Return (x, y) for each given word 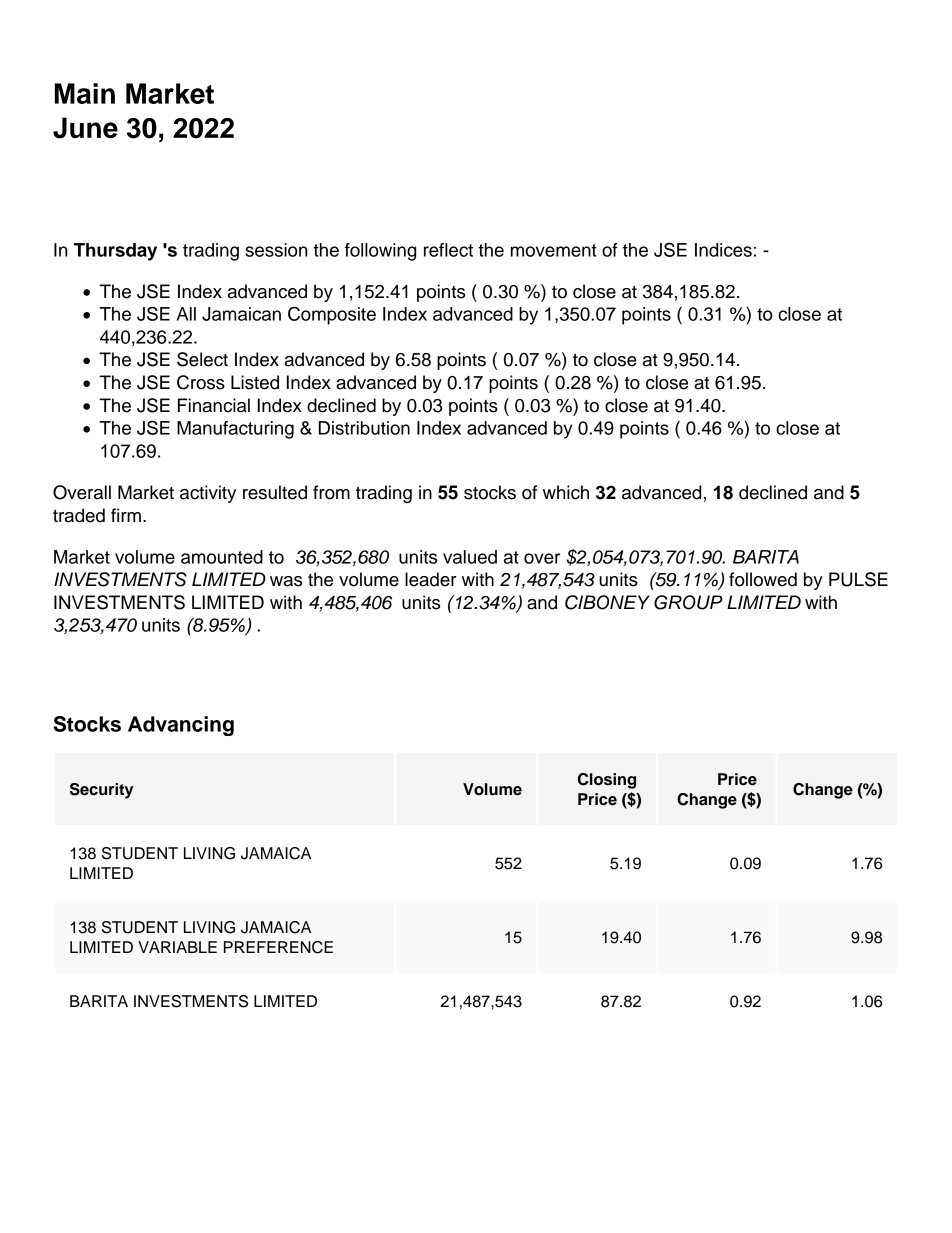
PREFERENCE (278, 947)
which (566, 492)
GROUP (688, 602)
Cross (201, 382)
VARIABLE (177, 947)
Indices (723, 250)
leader (431, 579)
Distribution (364, 428)
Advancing (181, 726)
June (85, 128)
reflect (448, 250)
